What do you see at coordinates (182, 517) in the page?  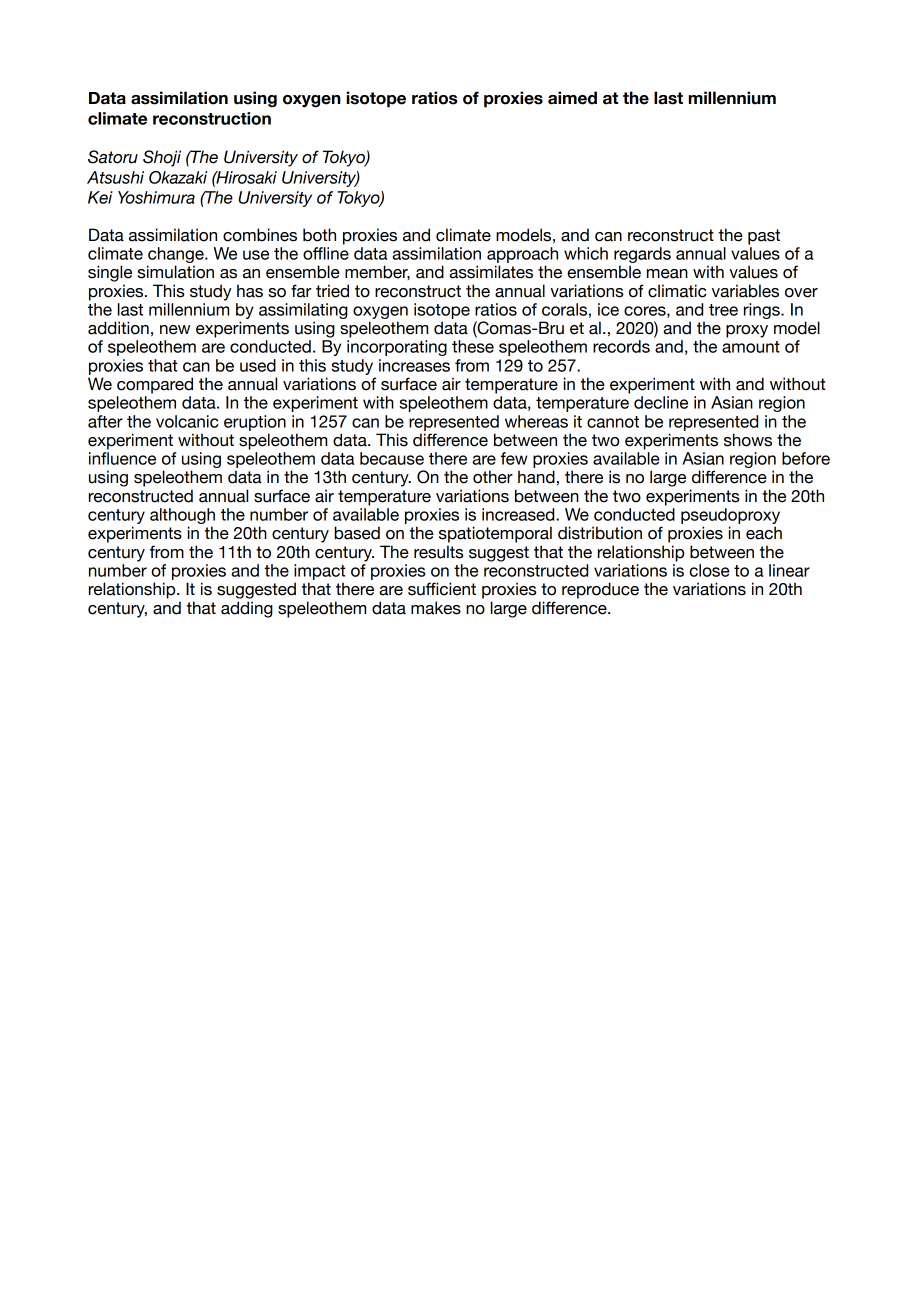 I see `although` at bounding box center [182, 517].
